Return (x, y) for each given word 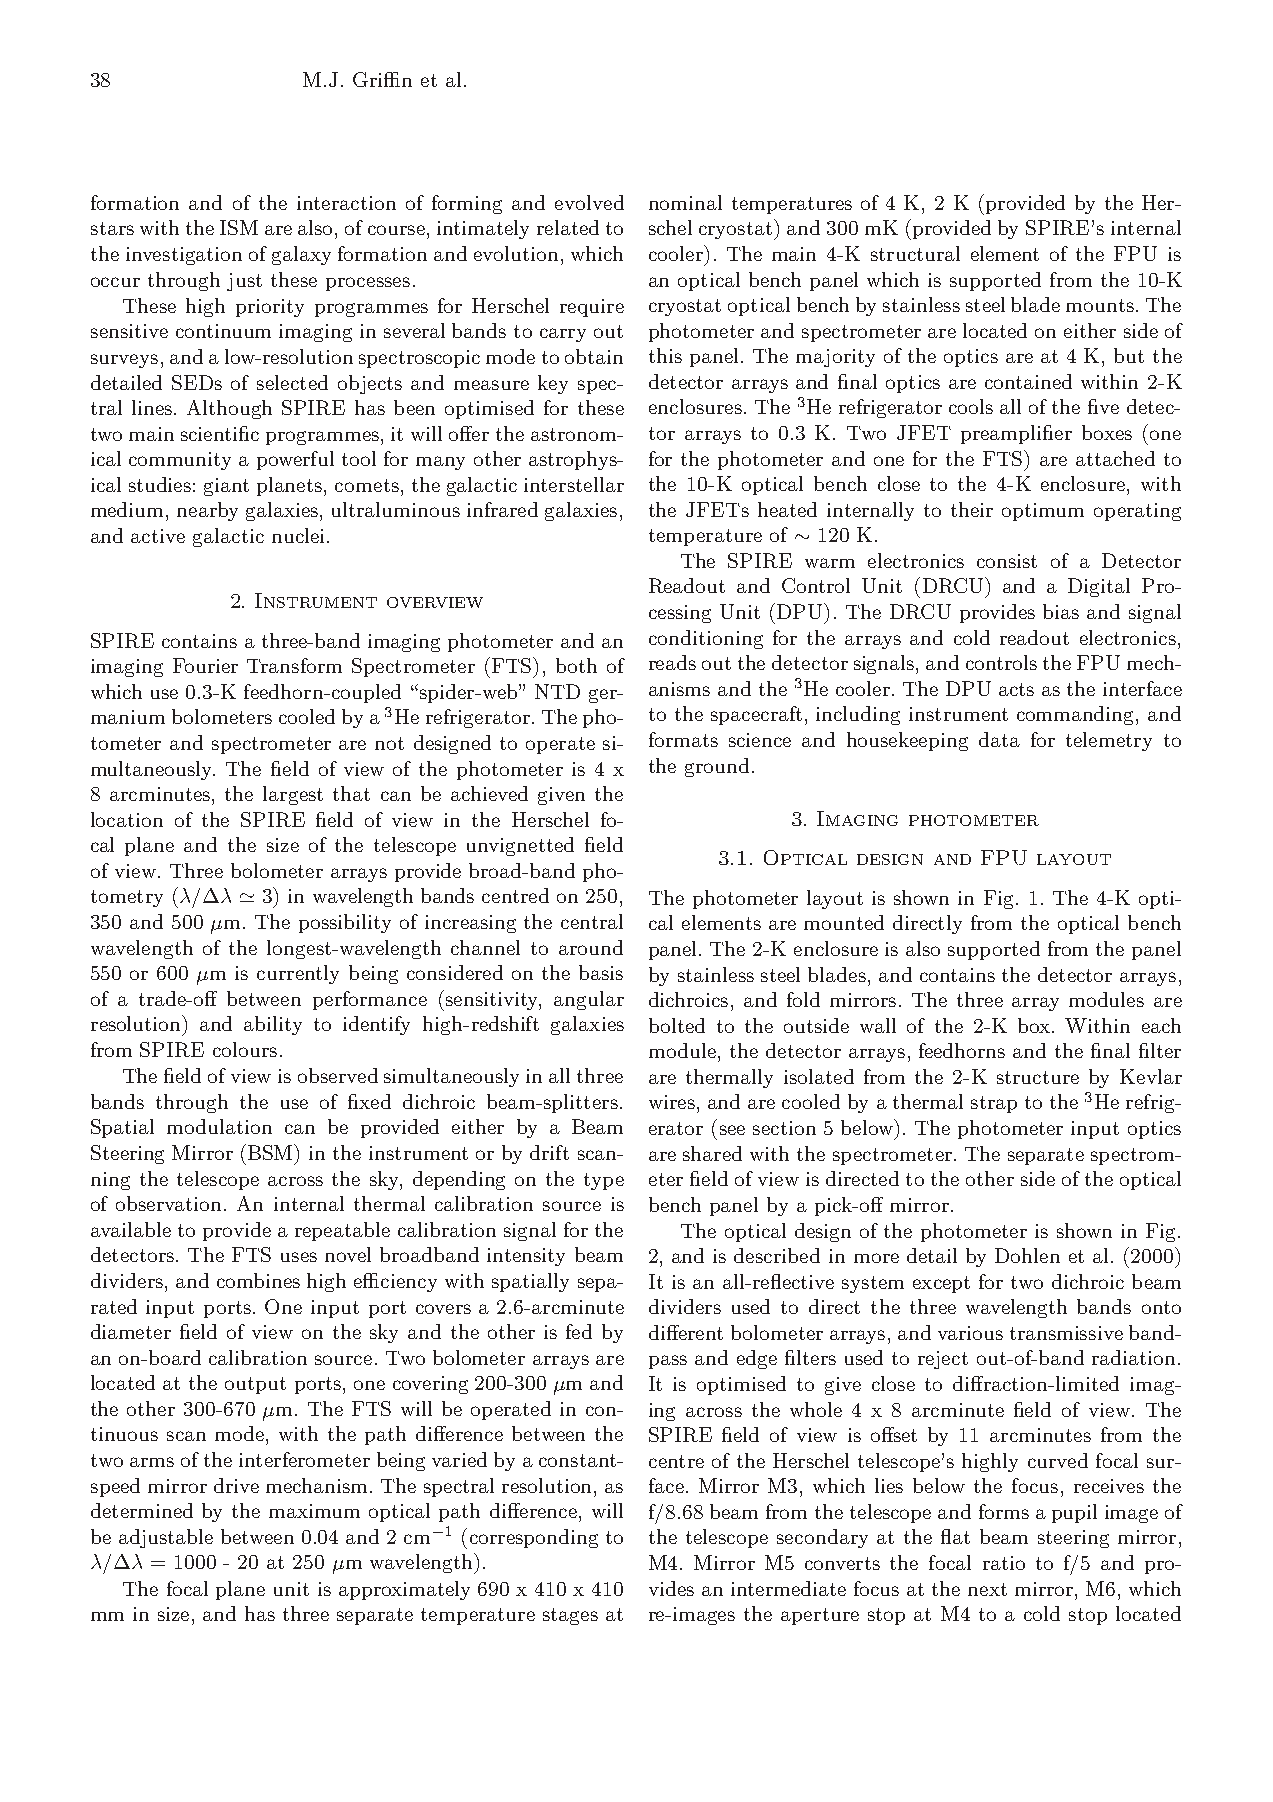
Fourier (205, 665)
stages (570, 1616)
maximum (314, 1511)
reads (672, 662)
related (568, 227)
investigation (184, 256)
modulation (219, 1126)
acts (1016, 689)
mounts (1100, 305)
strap (994, 1104)
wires (673, 1102)
